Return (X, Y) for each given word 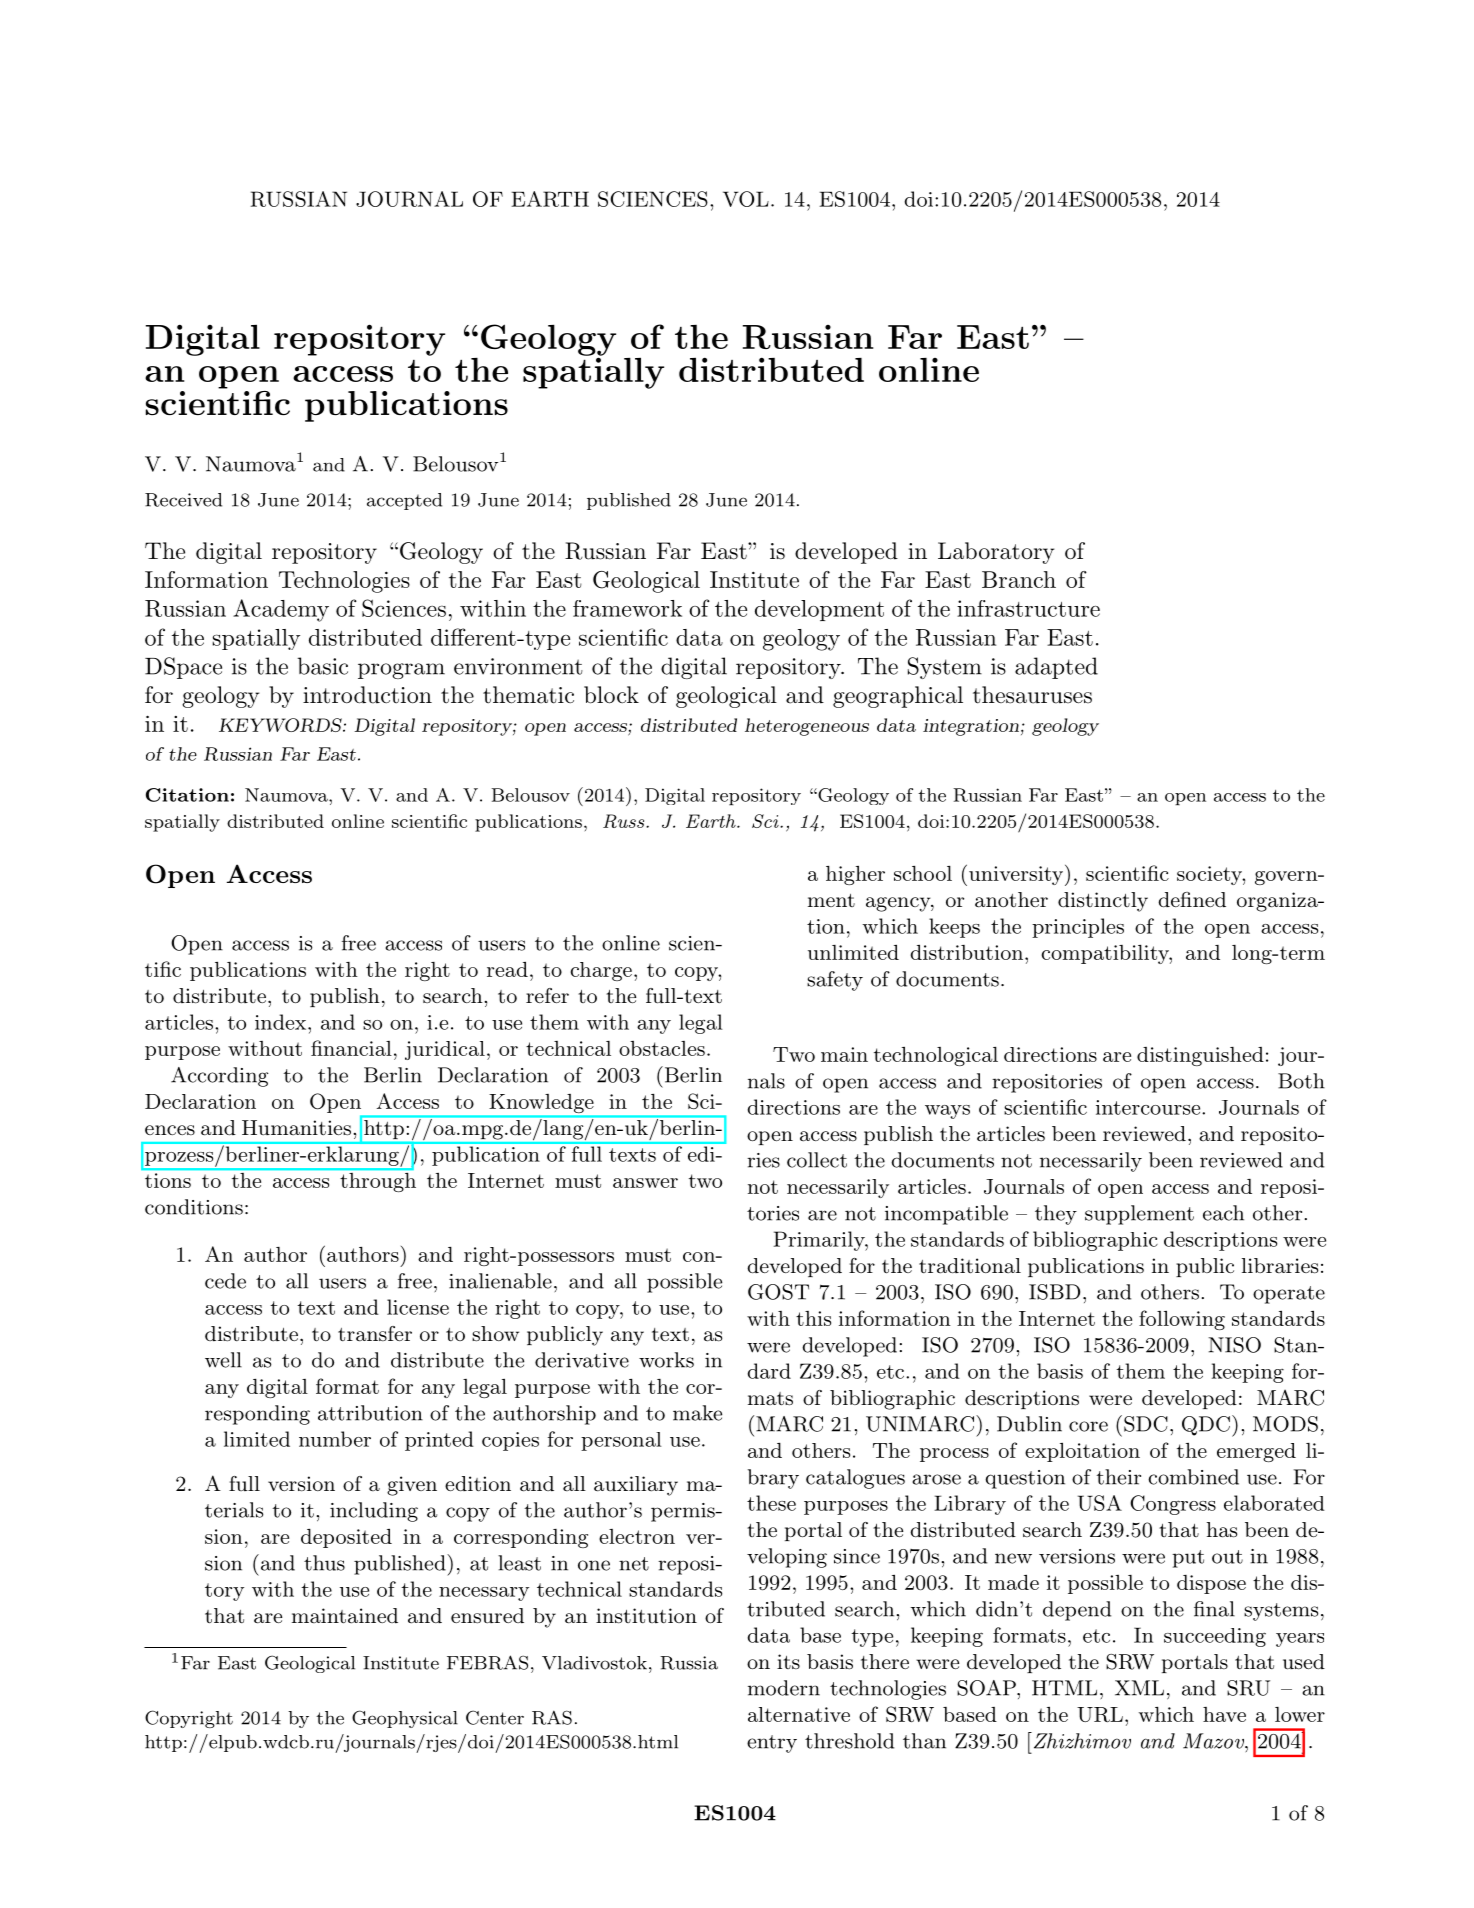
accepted (404, 501)
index (282, 1022)
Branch (1019, 579)
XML (1139, 1688)
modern (784, 1688)
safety (835, 981)
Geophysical (405, 1719)
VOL (746, 199)
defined (1192, 900)
